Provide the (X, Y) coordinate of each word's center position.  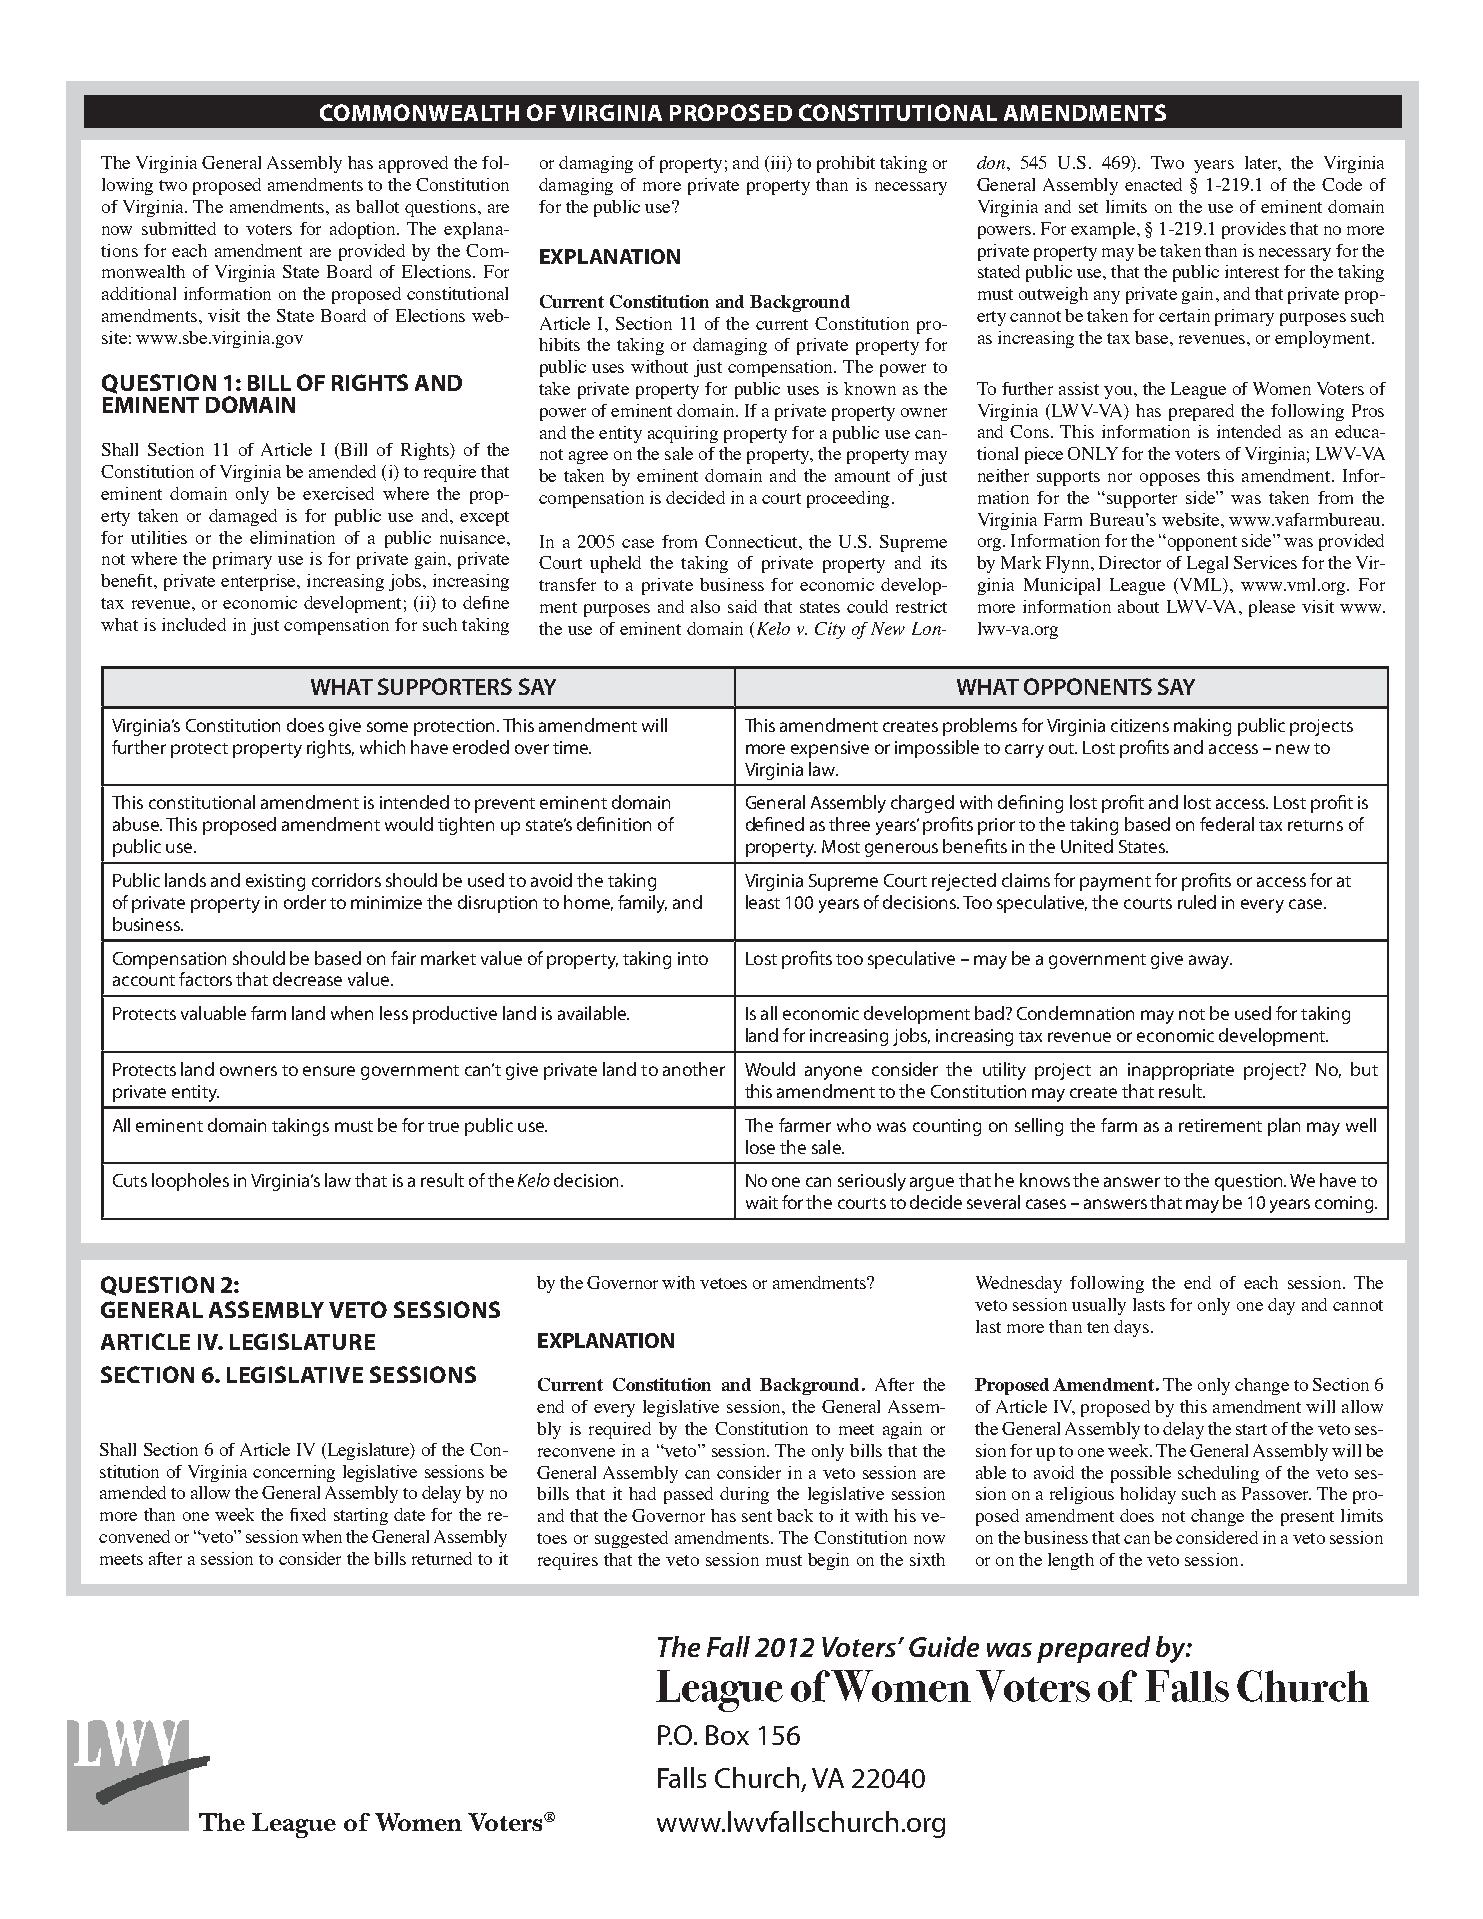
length (1071, 1561)
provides (1254, 230)
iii (778, 164)
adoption (364, 230)
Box (727, 1735)
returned (442, 1558)
